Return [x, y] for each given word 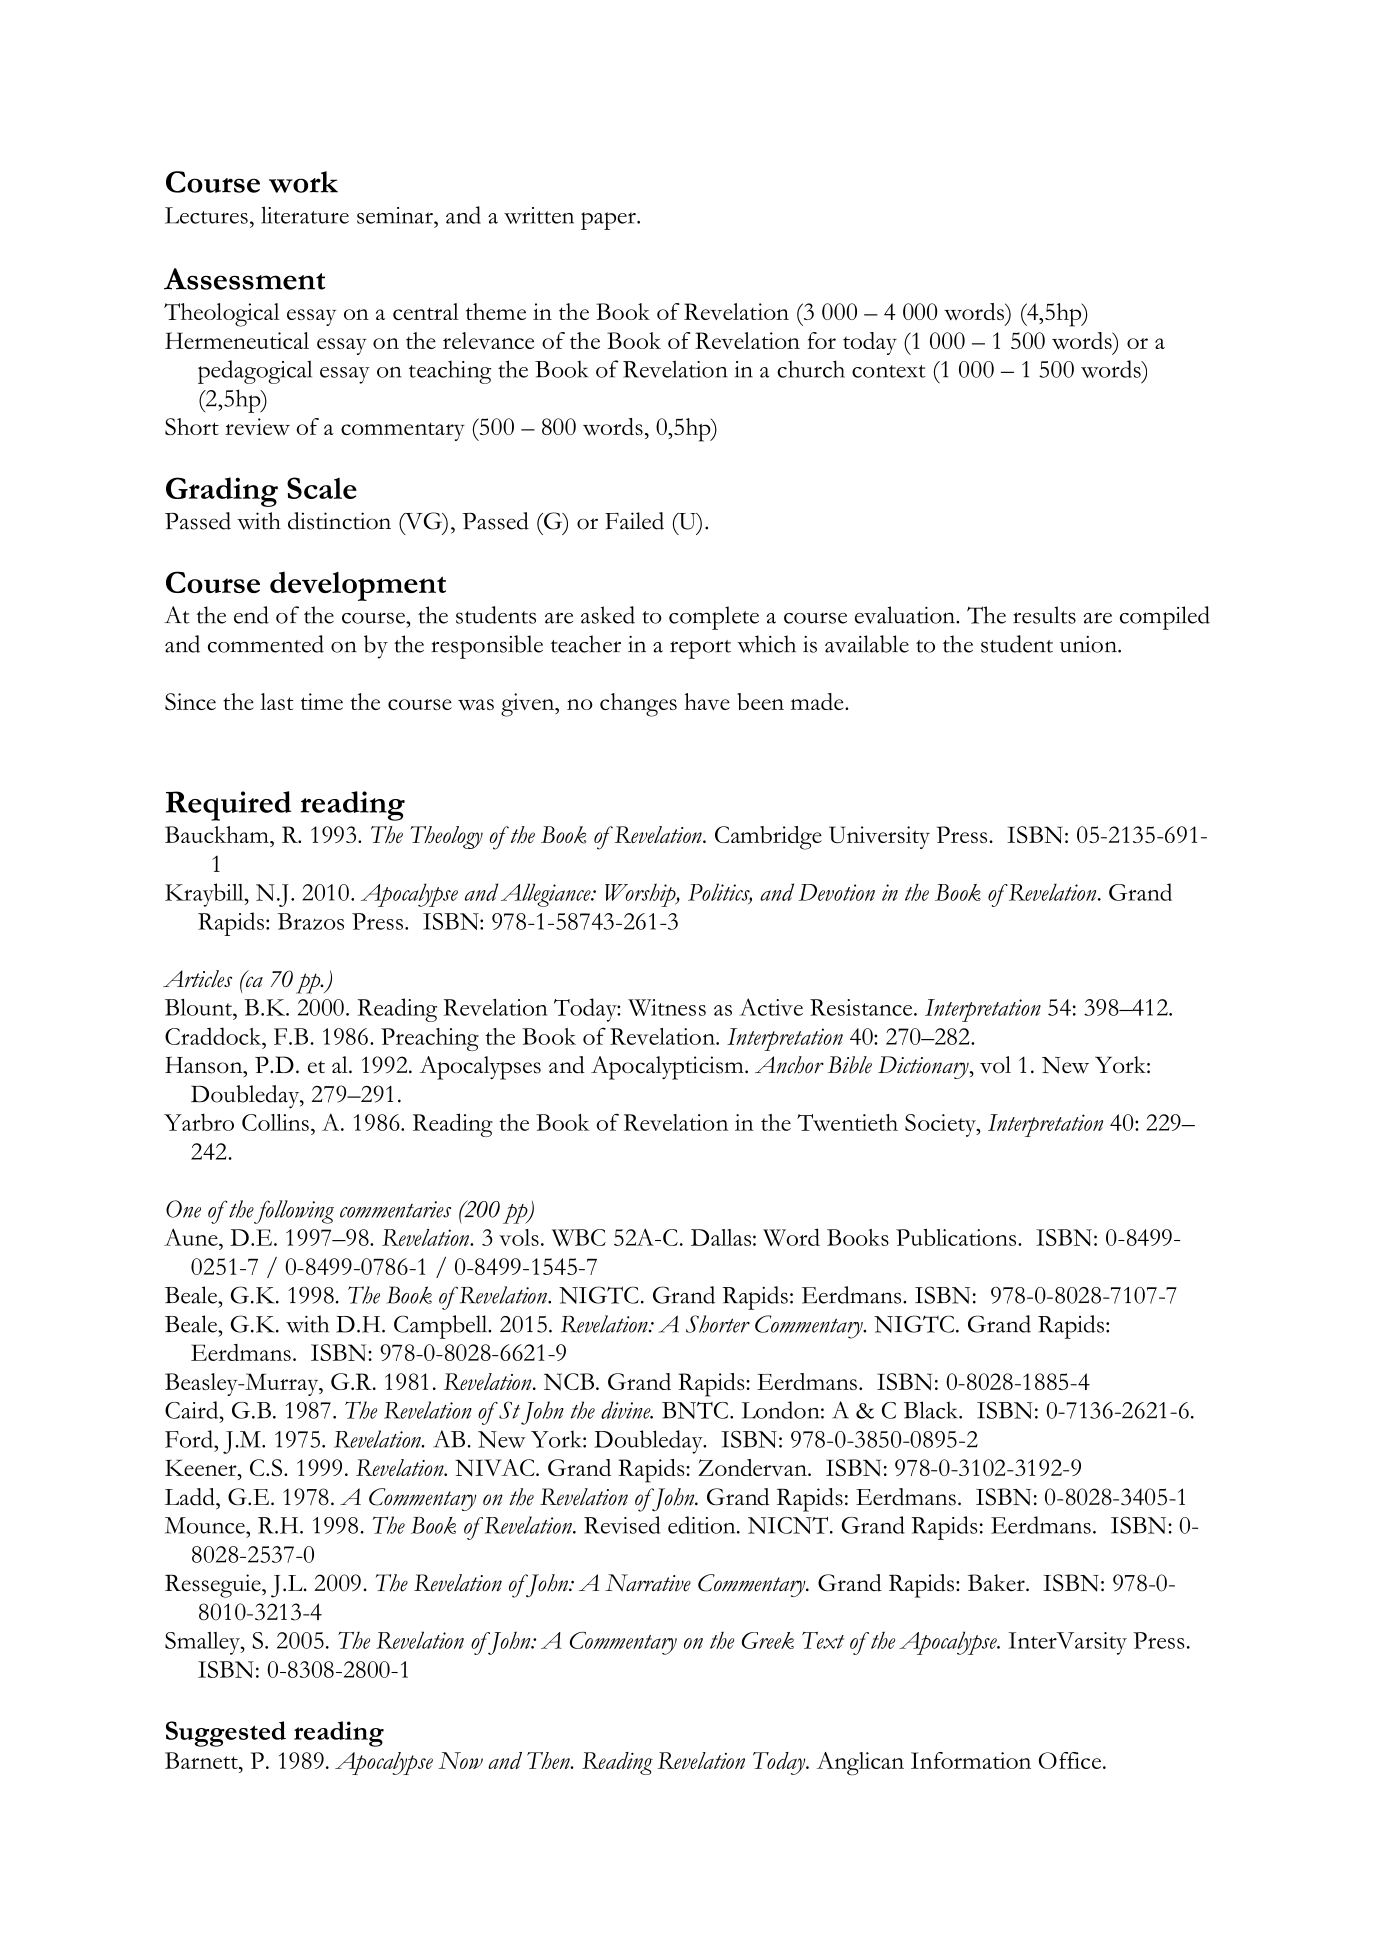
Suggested [226, 1734]
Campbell [442, 1327]
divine [627, 1410]
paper [609, 221]
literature [305, 215]
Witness [667, 1007]
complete [714, 618]
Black [932, 1410]
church [811, 369]
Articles [197, 979]
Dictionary [924, 1067]
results [1044, 615]
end [251, 615]
